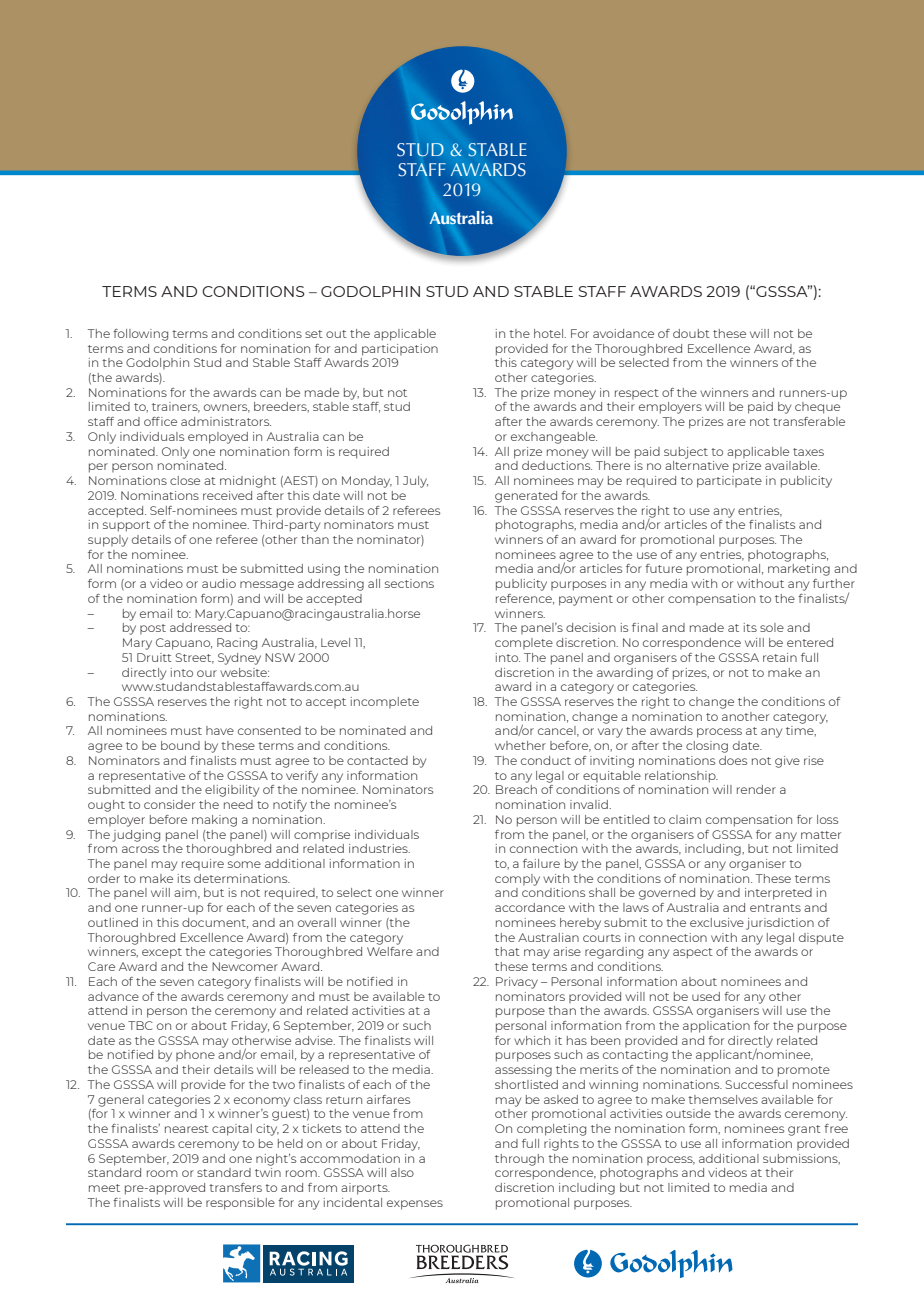 The image size is (924, 1308). What do you see at coordinates (400, 350) in the screenshot?
I see `participation` at bounding box center [400, 350].
